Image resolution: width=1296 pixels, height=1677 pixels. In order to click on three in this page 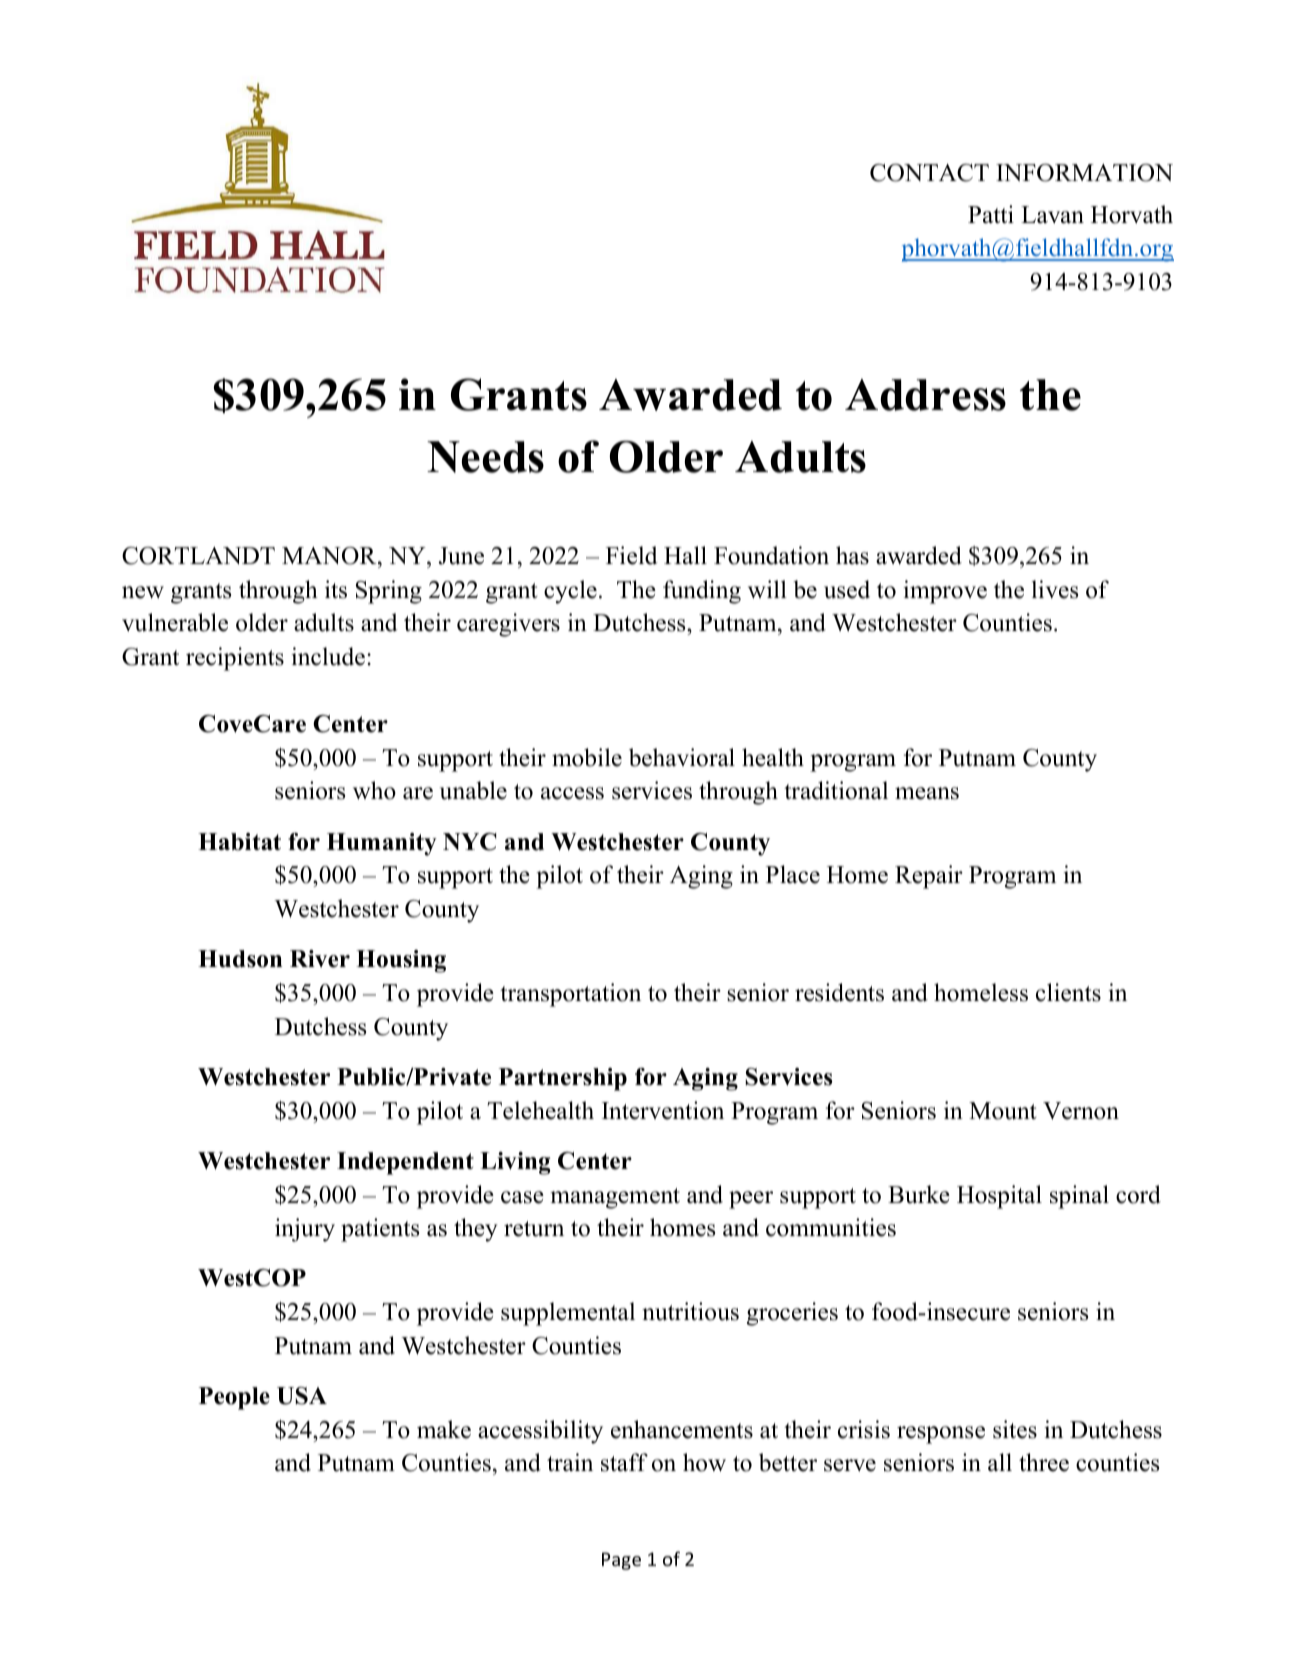, I will do `click(1044, 1462)`.
